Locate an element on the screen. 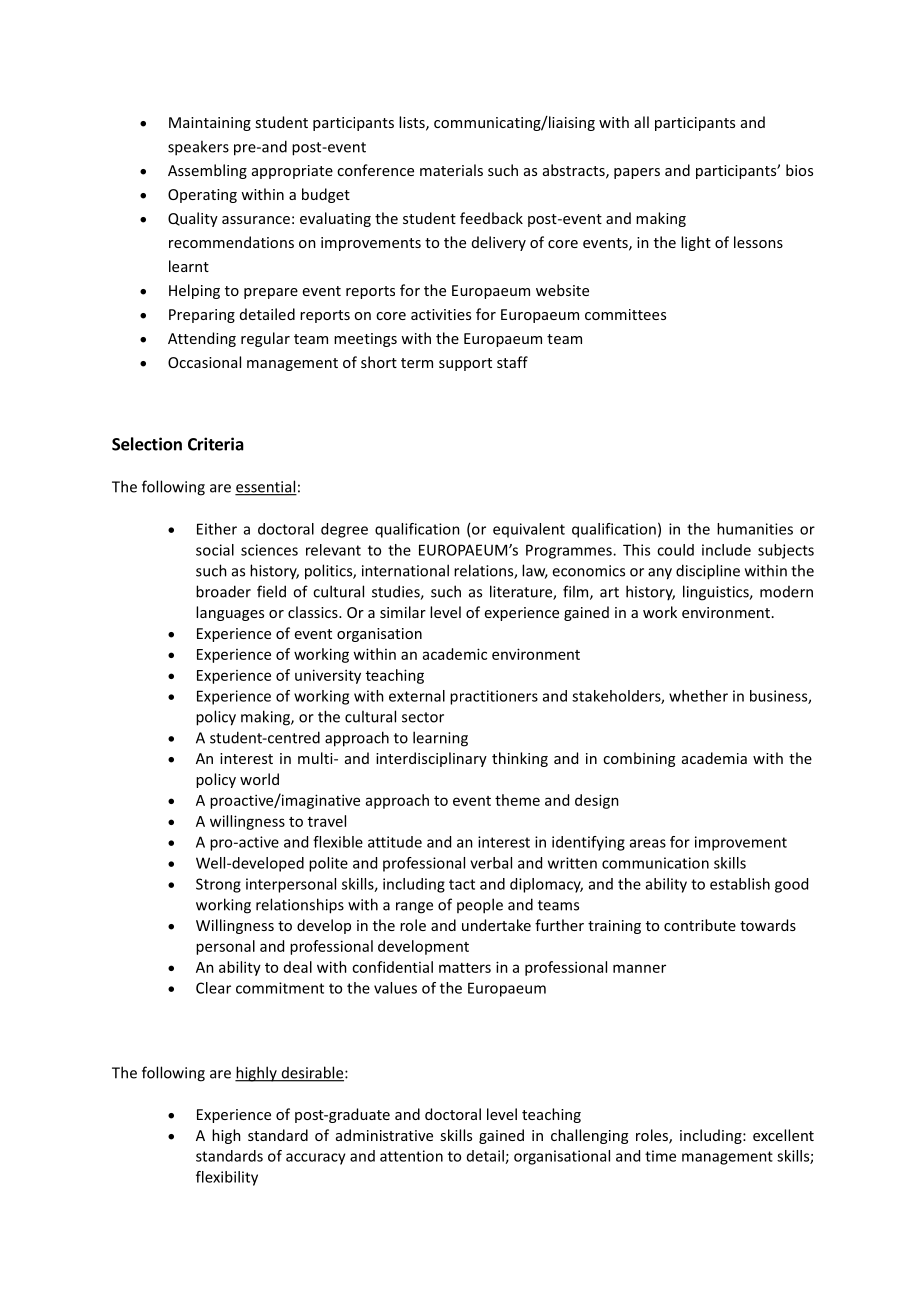  essential is located at coordinates (266, 487).
